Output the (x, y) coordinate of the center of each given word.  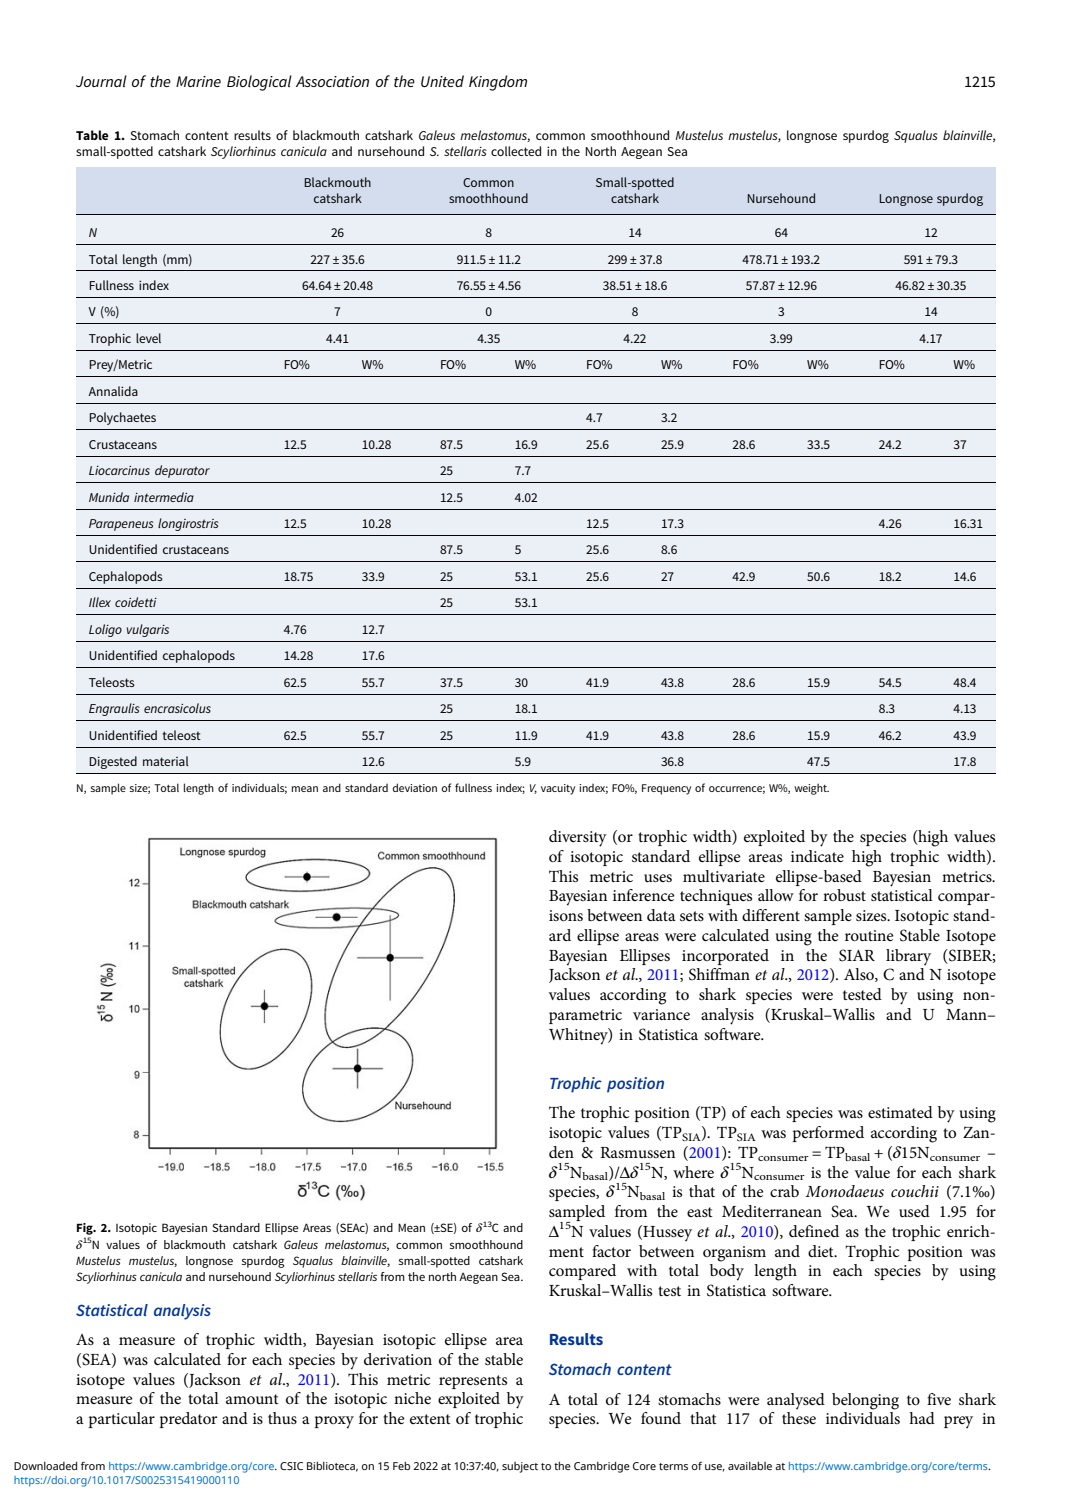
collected (516, 151)
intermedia (164, 497)
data (661, 915)
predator (188, 1420)
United (442, 81)
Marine (198, 81)
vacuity (558, 789)
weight (811, 789)
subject (520, 1467)
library (908, 957)
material (166, 761)
